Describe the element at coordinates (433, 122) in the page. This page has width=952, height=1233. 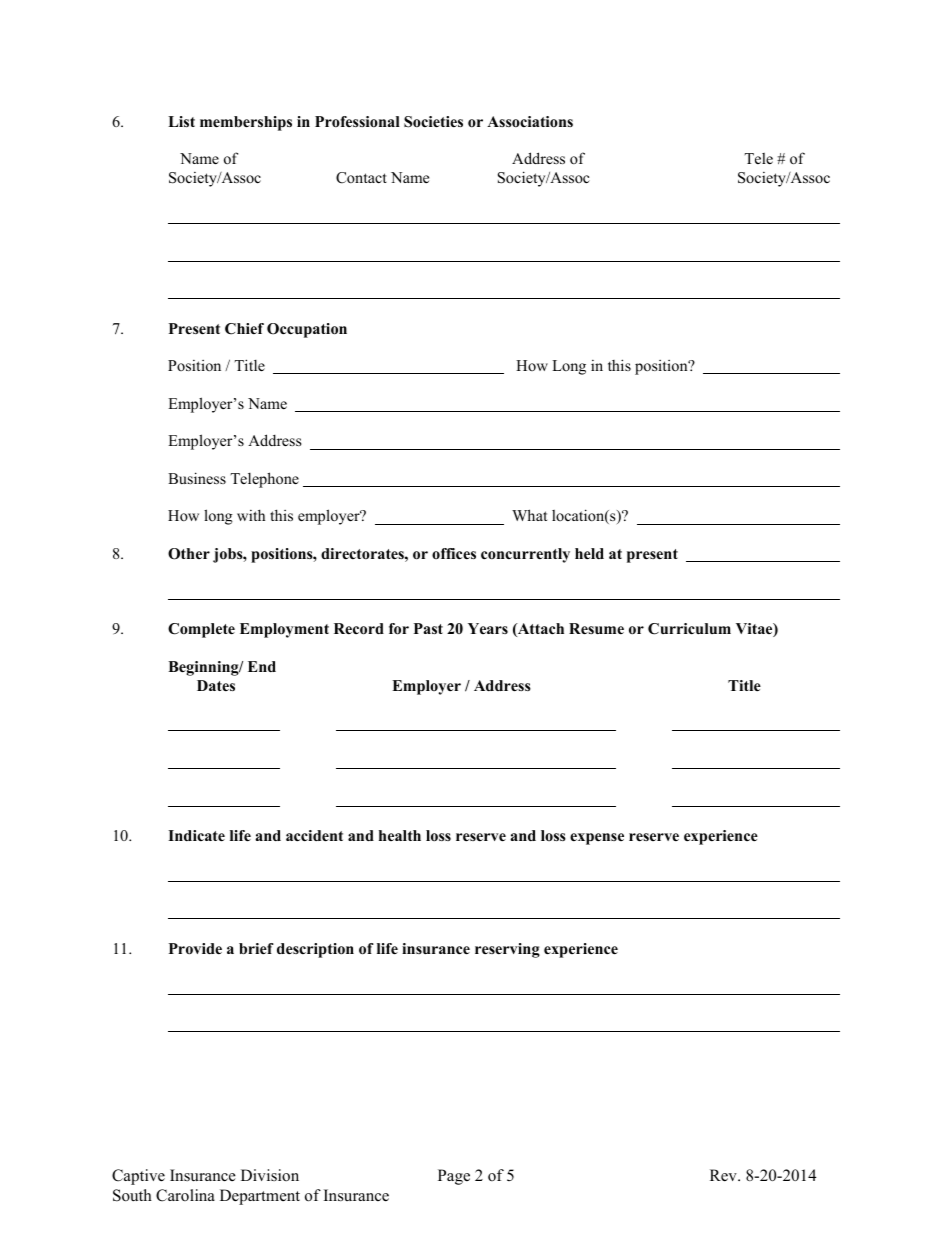
I see `Societies` at that location.
